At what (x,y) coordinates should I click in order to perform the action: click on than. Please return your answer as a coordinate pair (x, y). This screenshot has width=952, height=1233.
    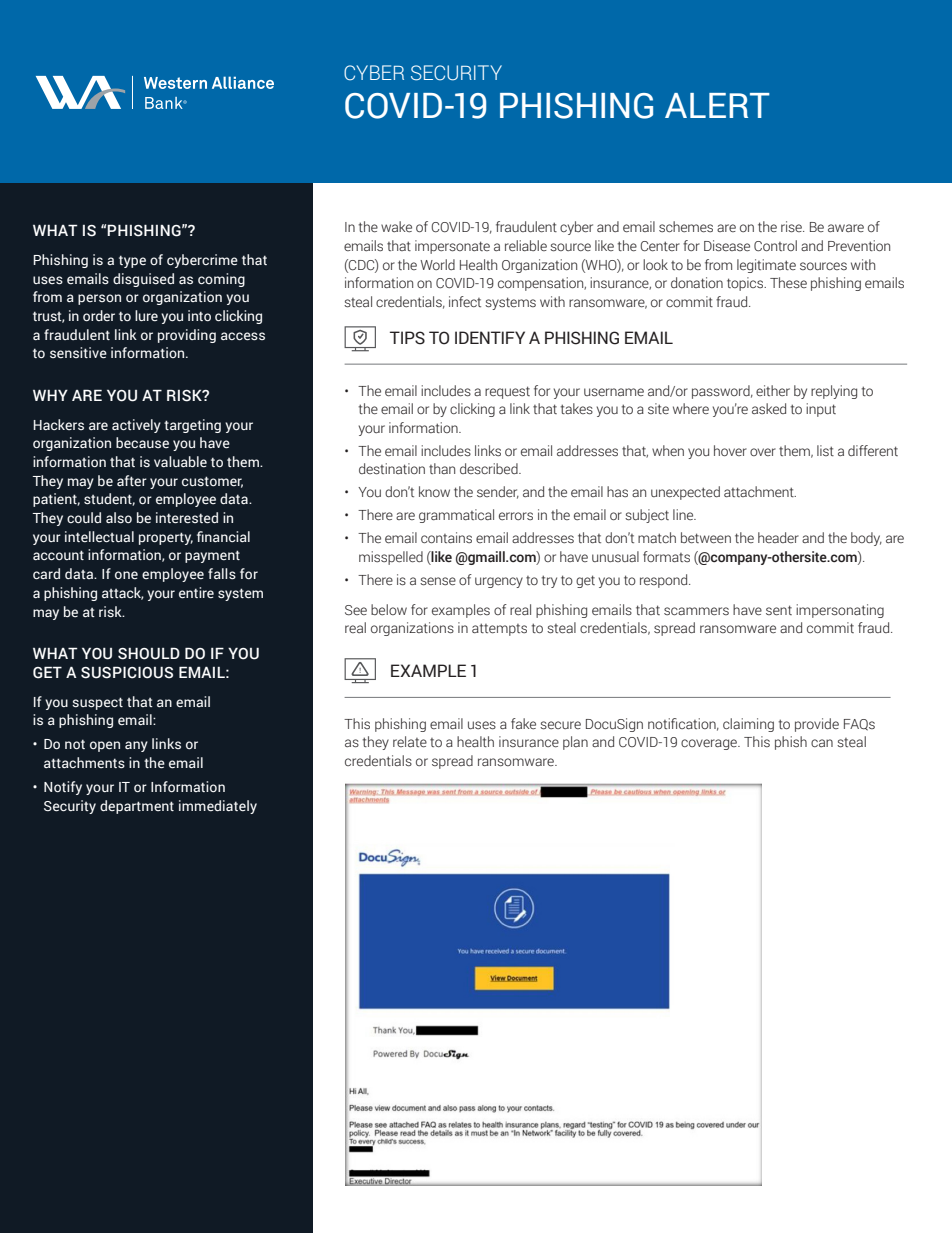
    Looking at the image, I should click on (442, 468).
